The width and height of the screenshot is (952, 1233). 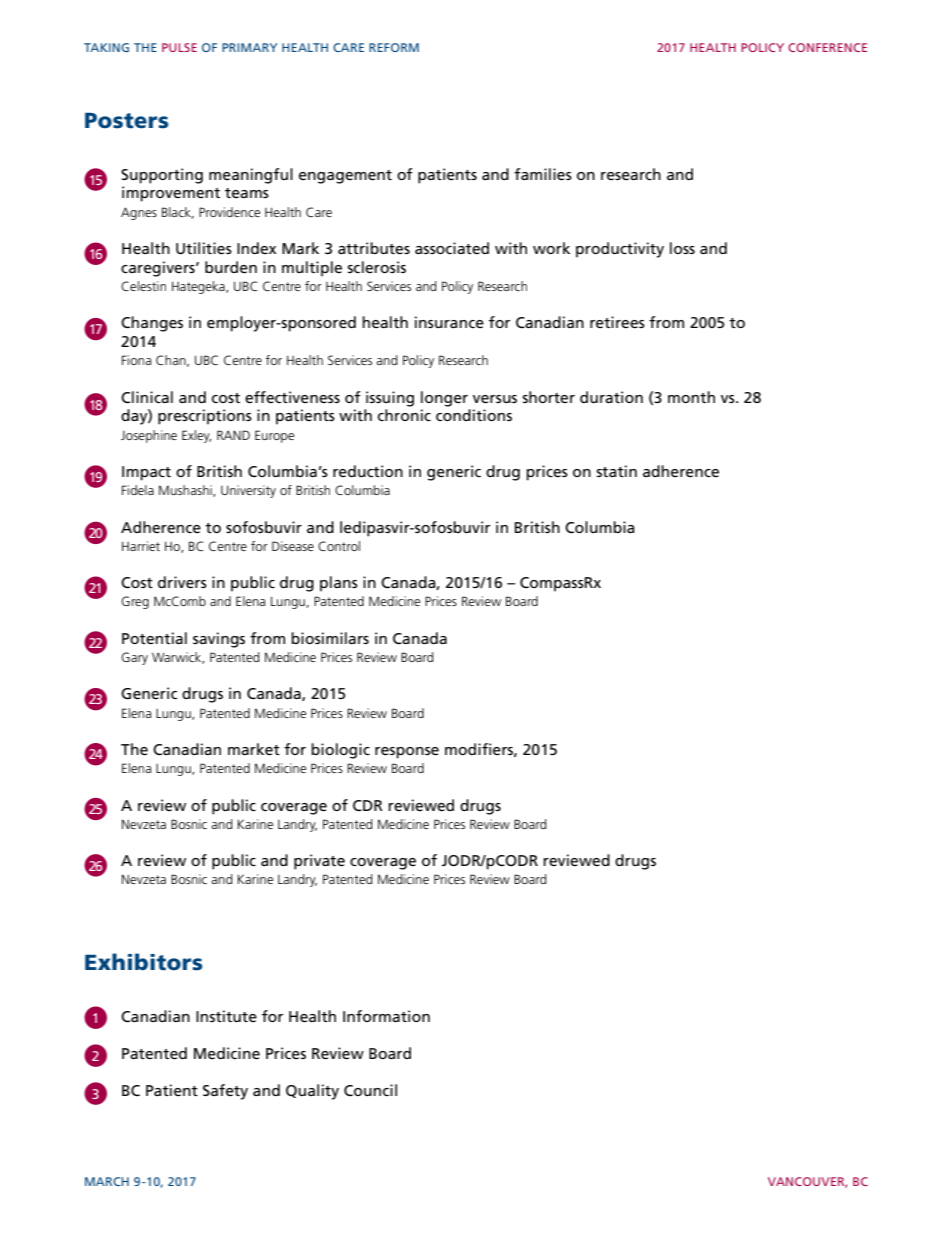 I want to click on Safety, so click(x=225, y=1092).
